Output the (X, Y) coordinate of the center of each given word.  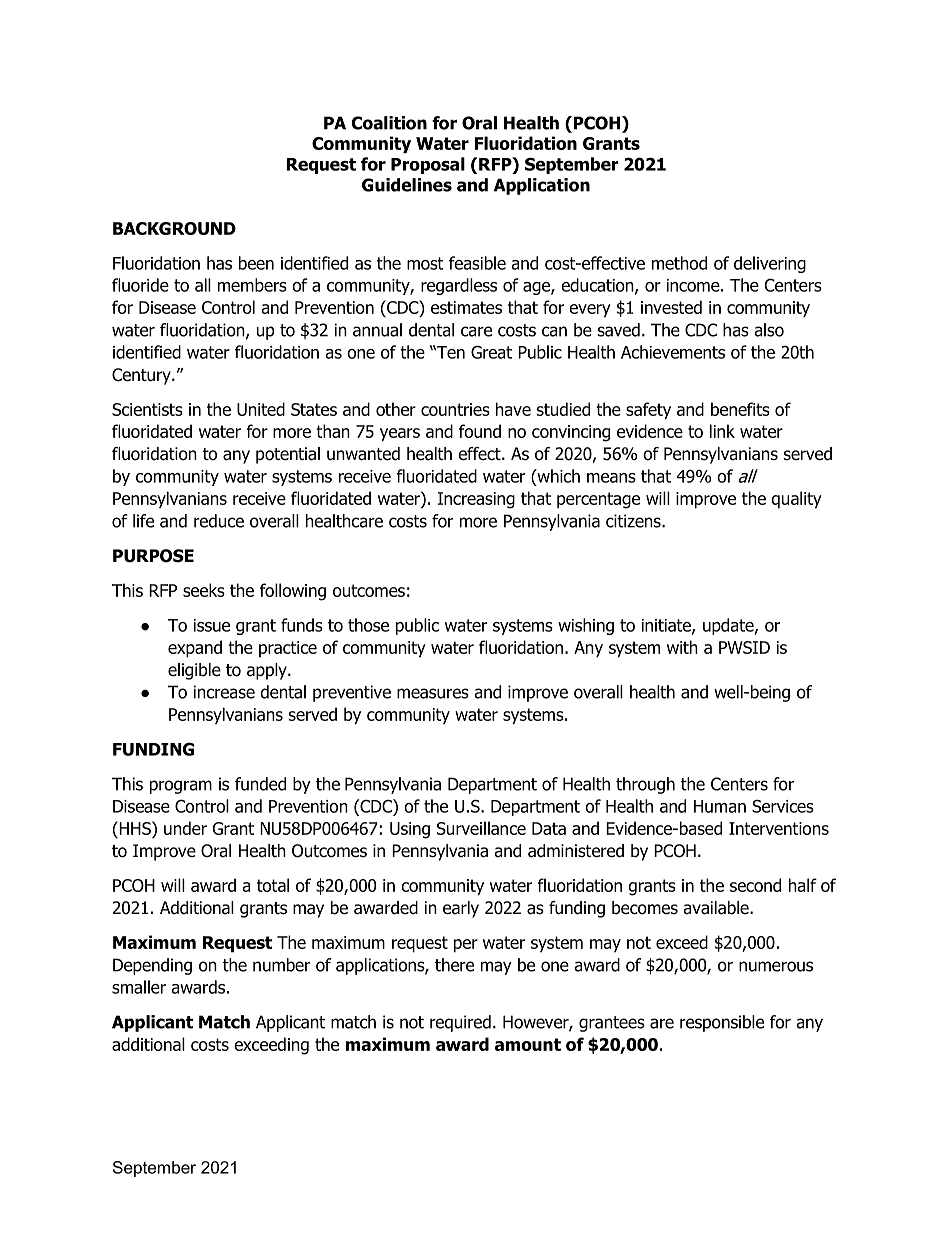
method (679, 263)
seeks (204, 590)
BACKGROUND (174, 228)
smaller (139, 987)
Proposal (428, 165)
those (368, 625)
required (460, 1023)
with (682, 647)
